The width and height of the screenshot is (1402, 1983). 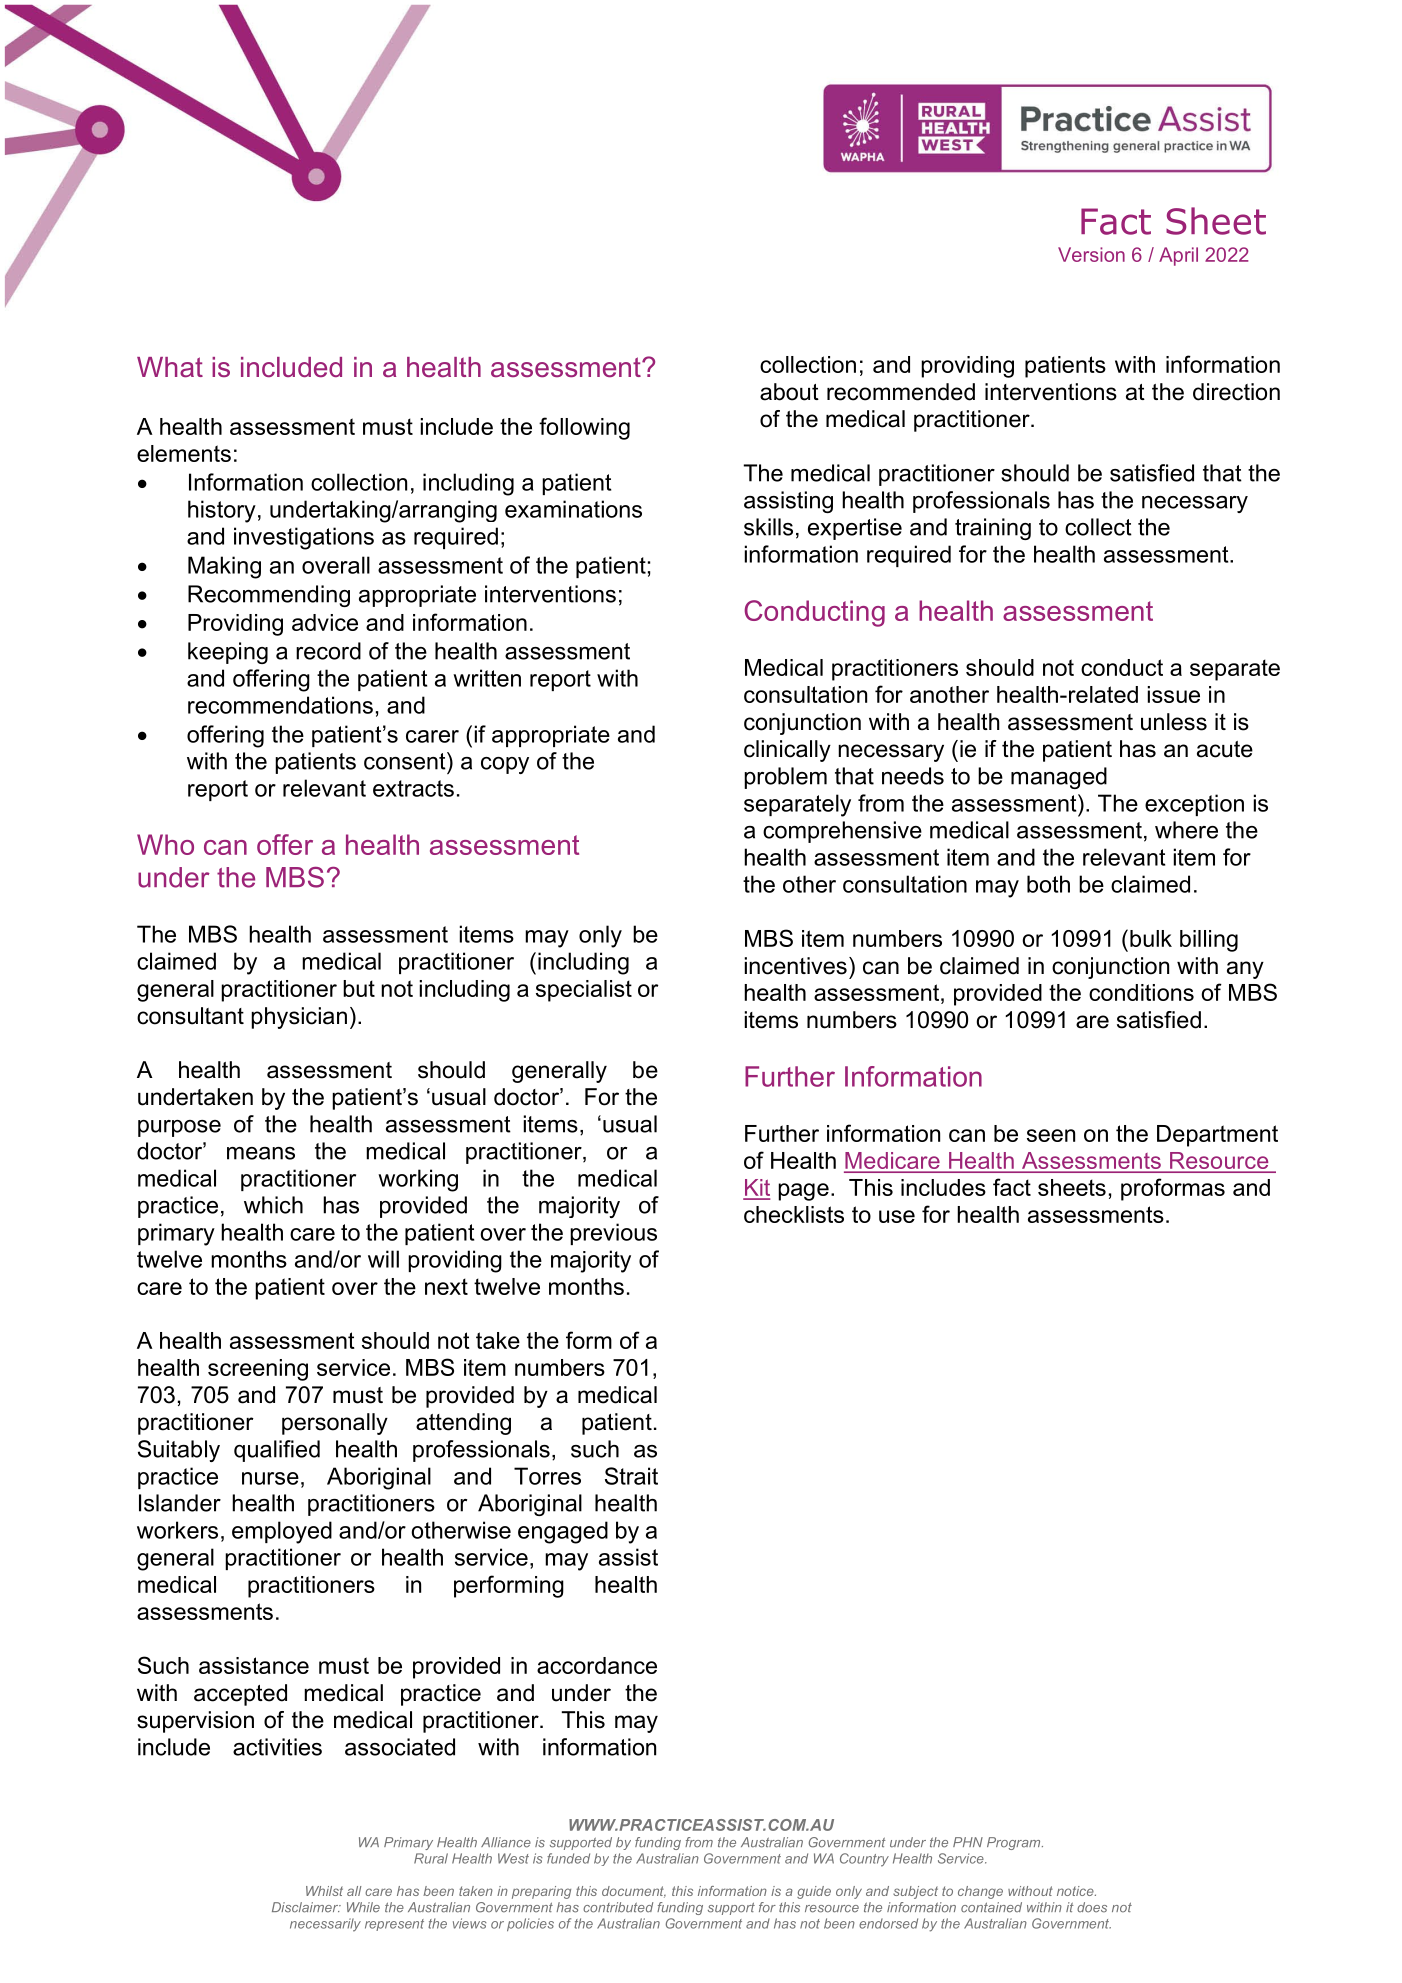 What do you see at coordinates (613, 1234) in the screenshot?
I see `previous` at bounding box center [613, 1234].
